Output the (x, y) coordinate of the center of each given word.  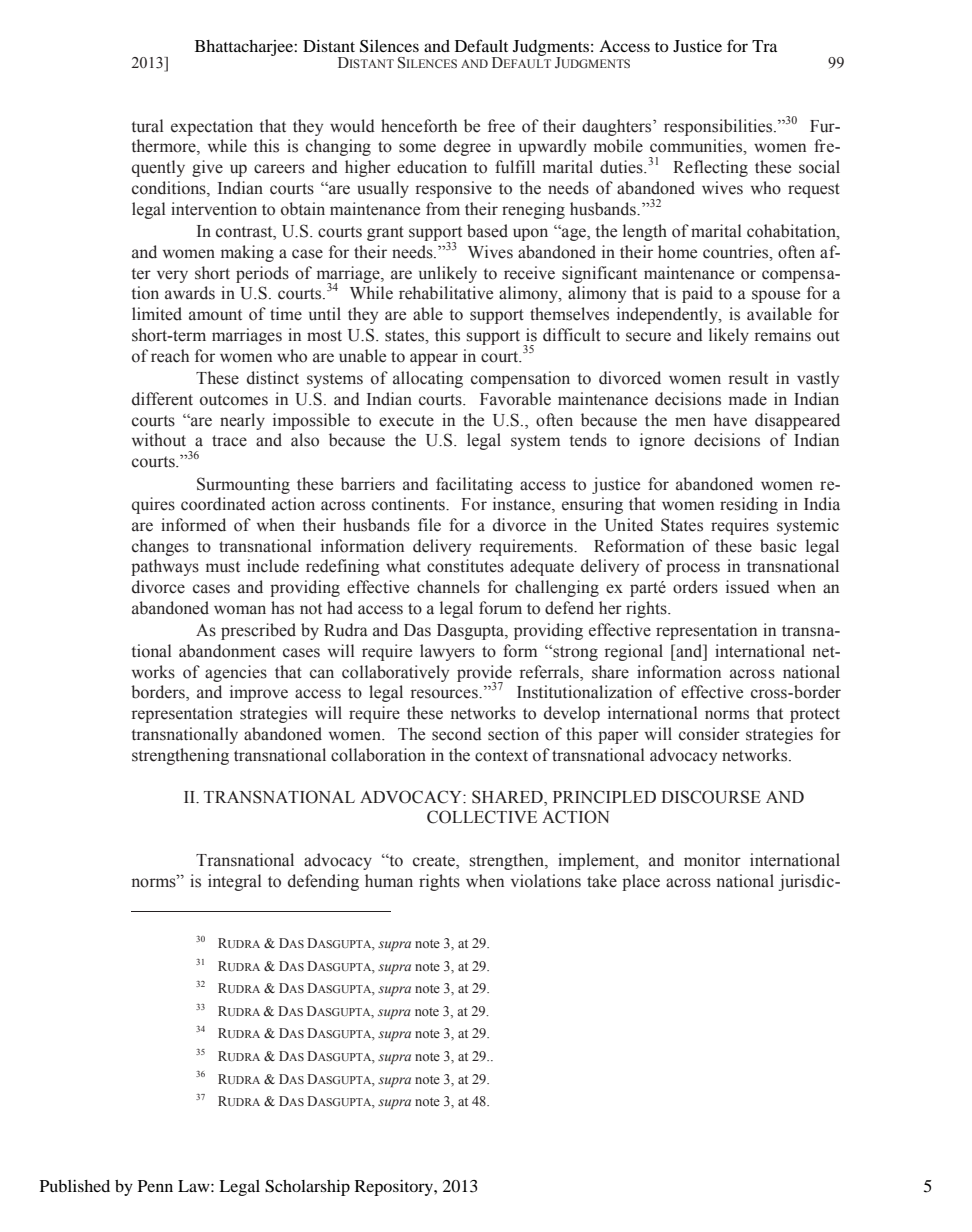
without (159, 440)
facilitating (474, 485)
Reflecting (710, 168)
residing (749, 505)
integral (235, 882)
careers (279, 169)
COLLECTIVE (482, 817)
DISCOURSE (711, 797)
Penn (155, 1186)
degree (467, 147)
